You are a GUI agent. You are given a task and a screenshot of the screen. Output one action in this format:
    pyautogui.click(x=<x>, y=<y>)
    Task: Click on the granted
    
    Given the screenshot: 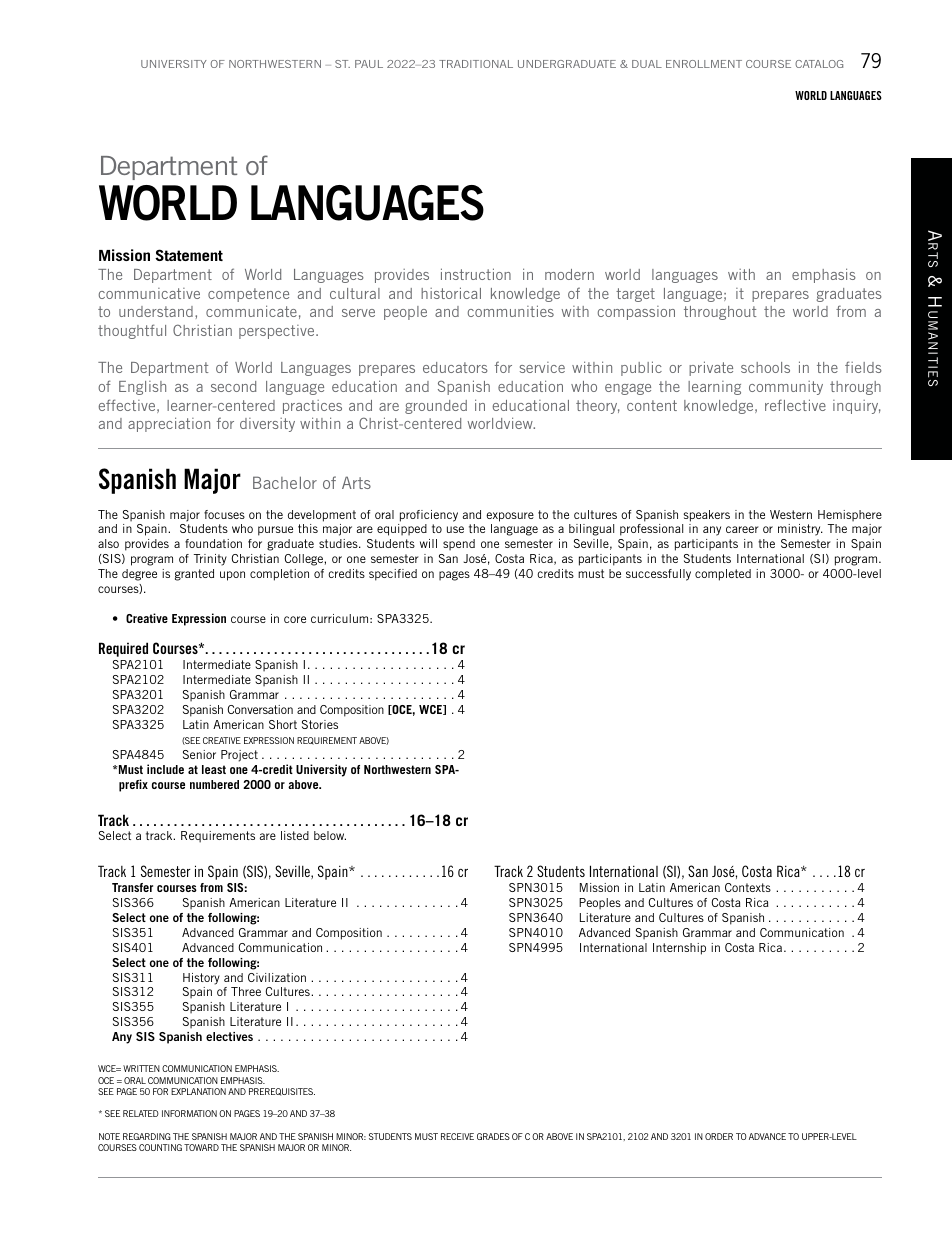 What is the action you would take?
    pyautogui.click(x=194, y=575)
